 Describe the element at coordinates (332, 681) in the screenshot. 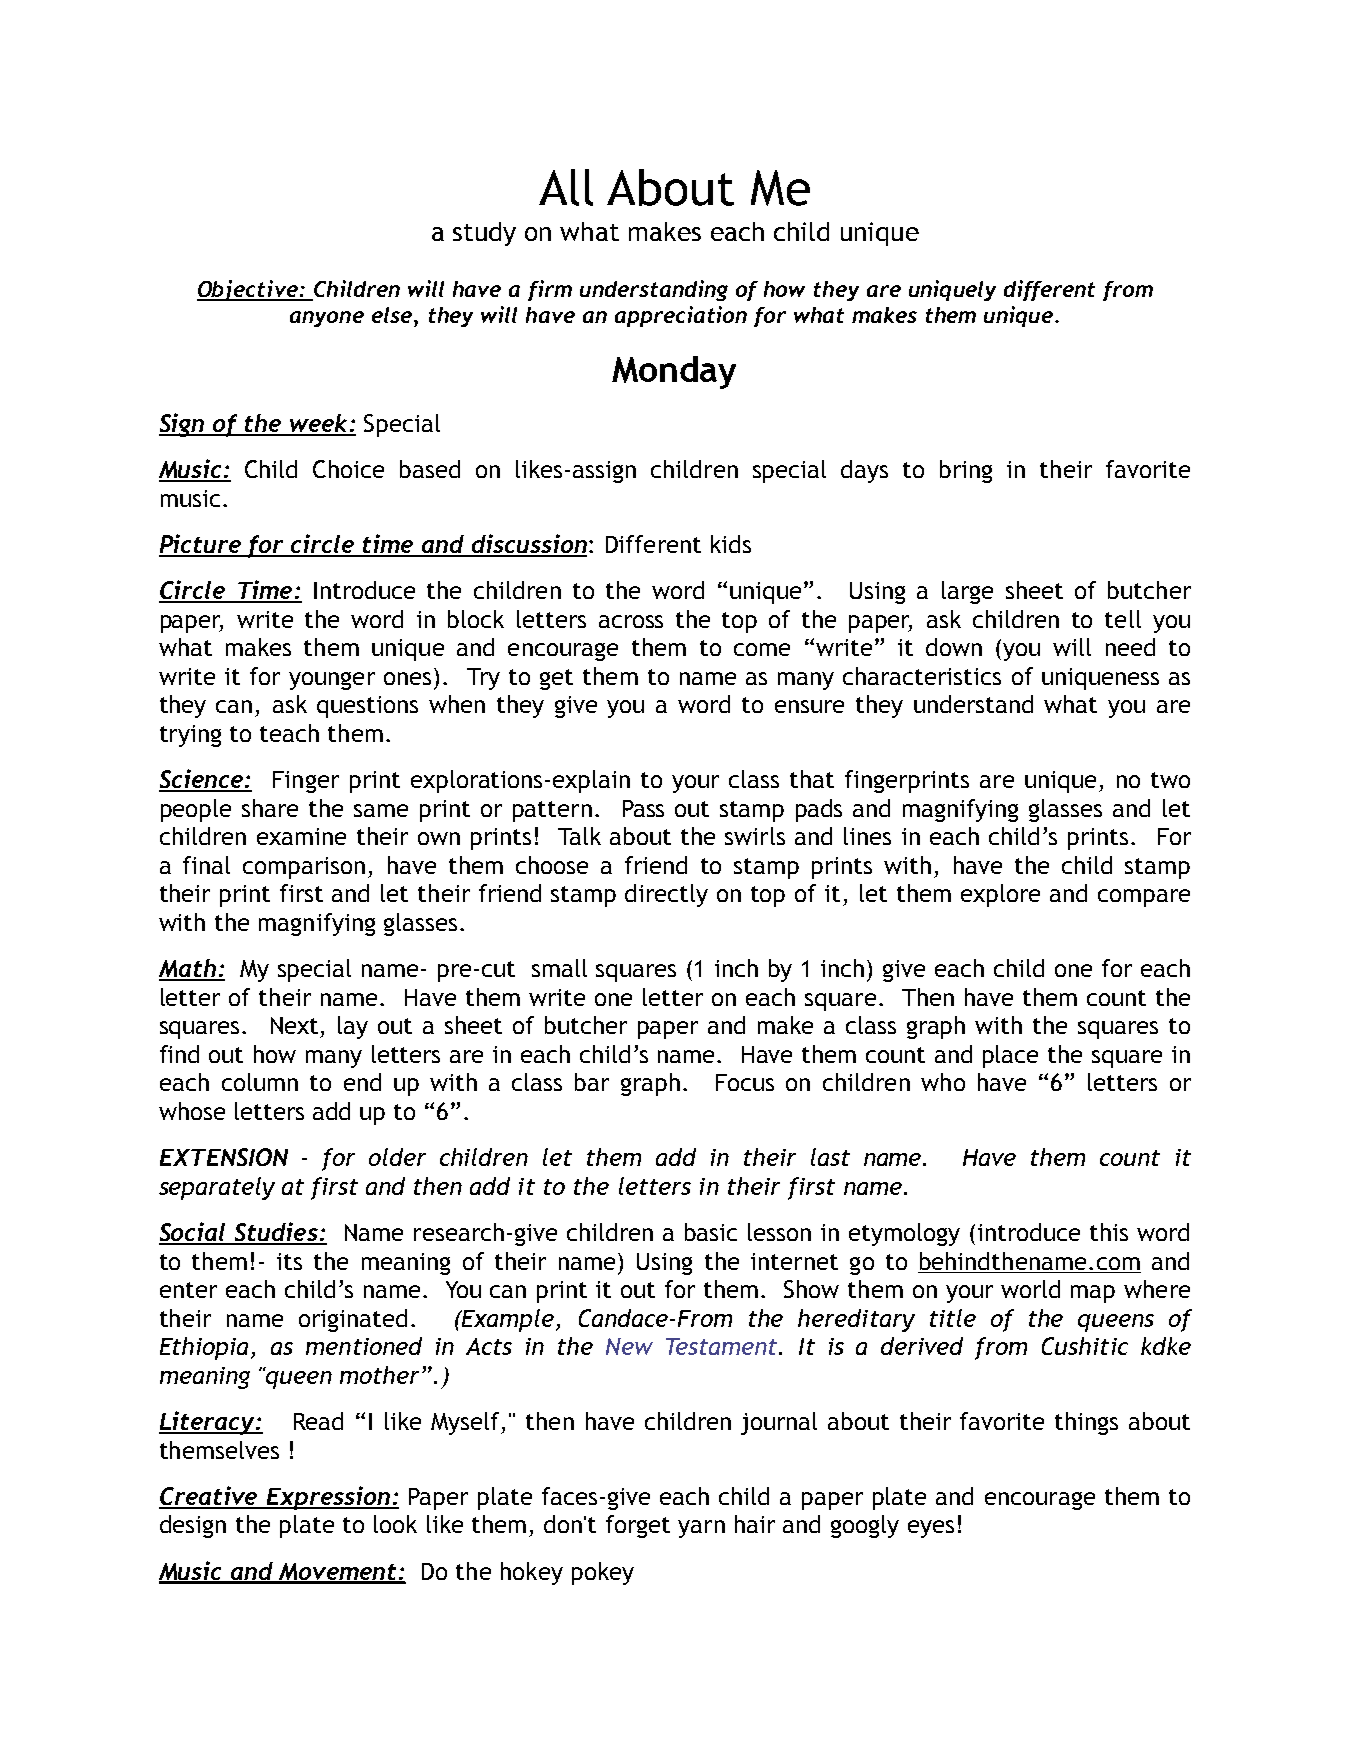

I see `younger` at that location.
